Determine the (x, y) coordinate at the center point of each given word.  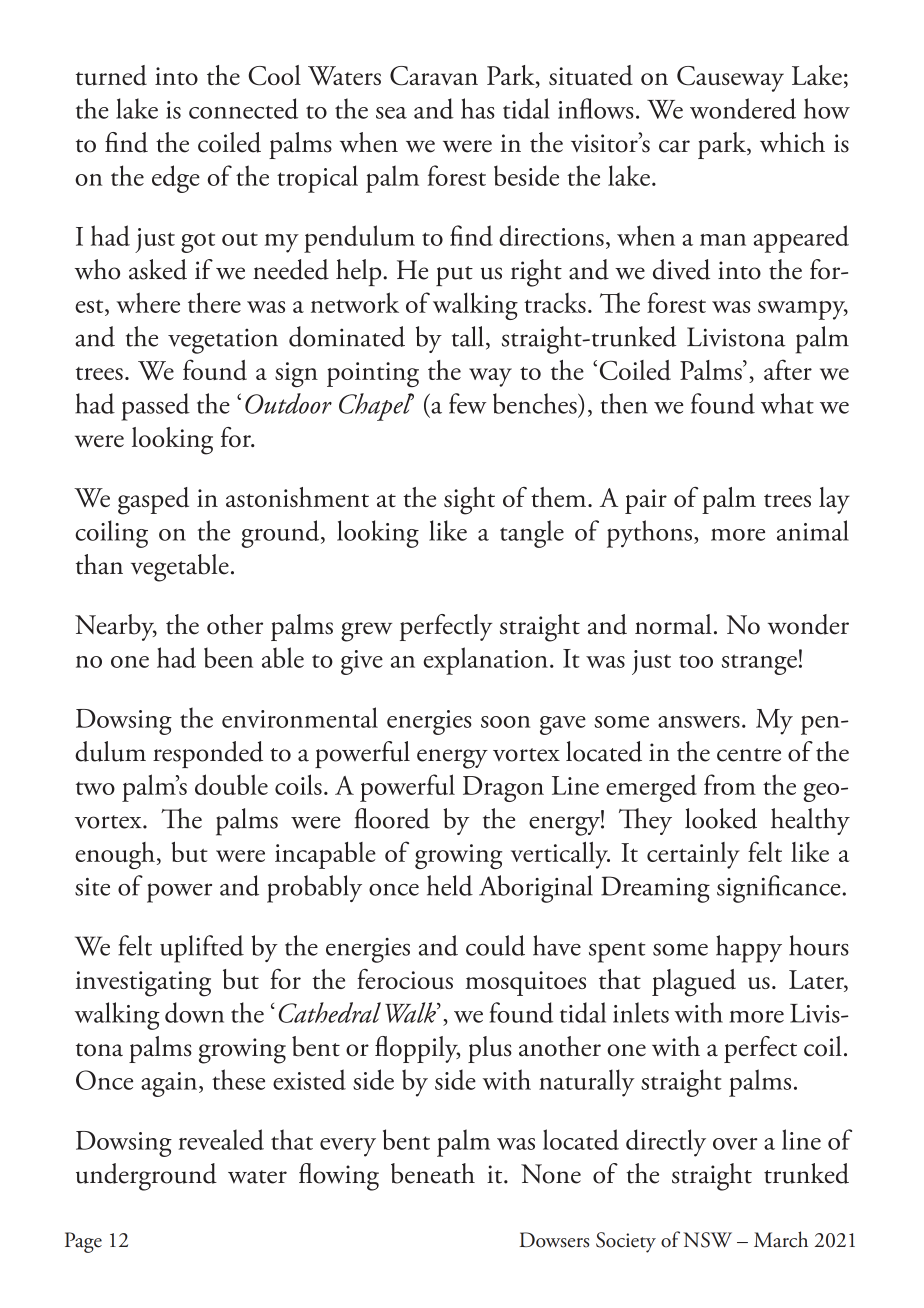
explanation (486, 661)
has (478, 108)
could (495, 945)
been (228, 657)
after (788, 369)
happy (749, 949)
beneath (433, 1173)
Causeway (730, 79)
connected (243, 108)
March (781, 1239)
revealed (221, 1139)
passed (155, 407)
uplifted (202, 949)
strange (759, 664)
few (468, 403)
